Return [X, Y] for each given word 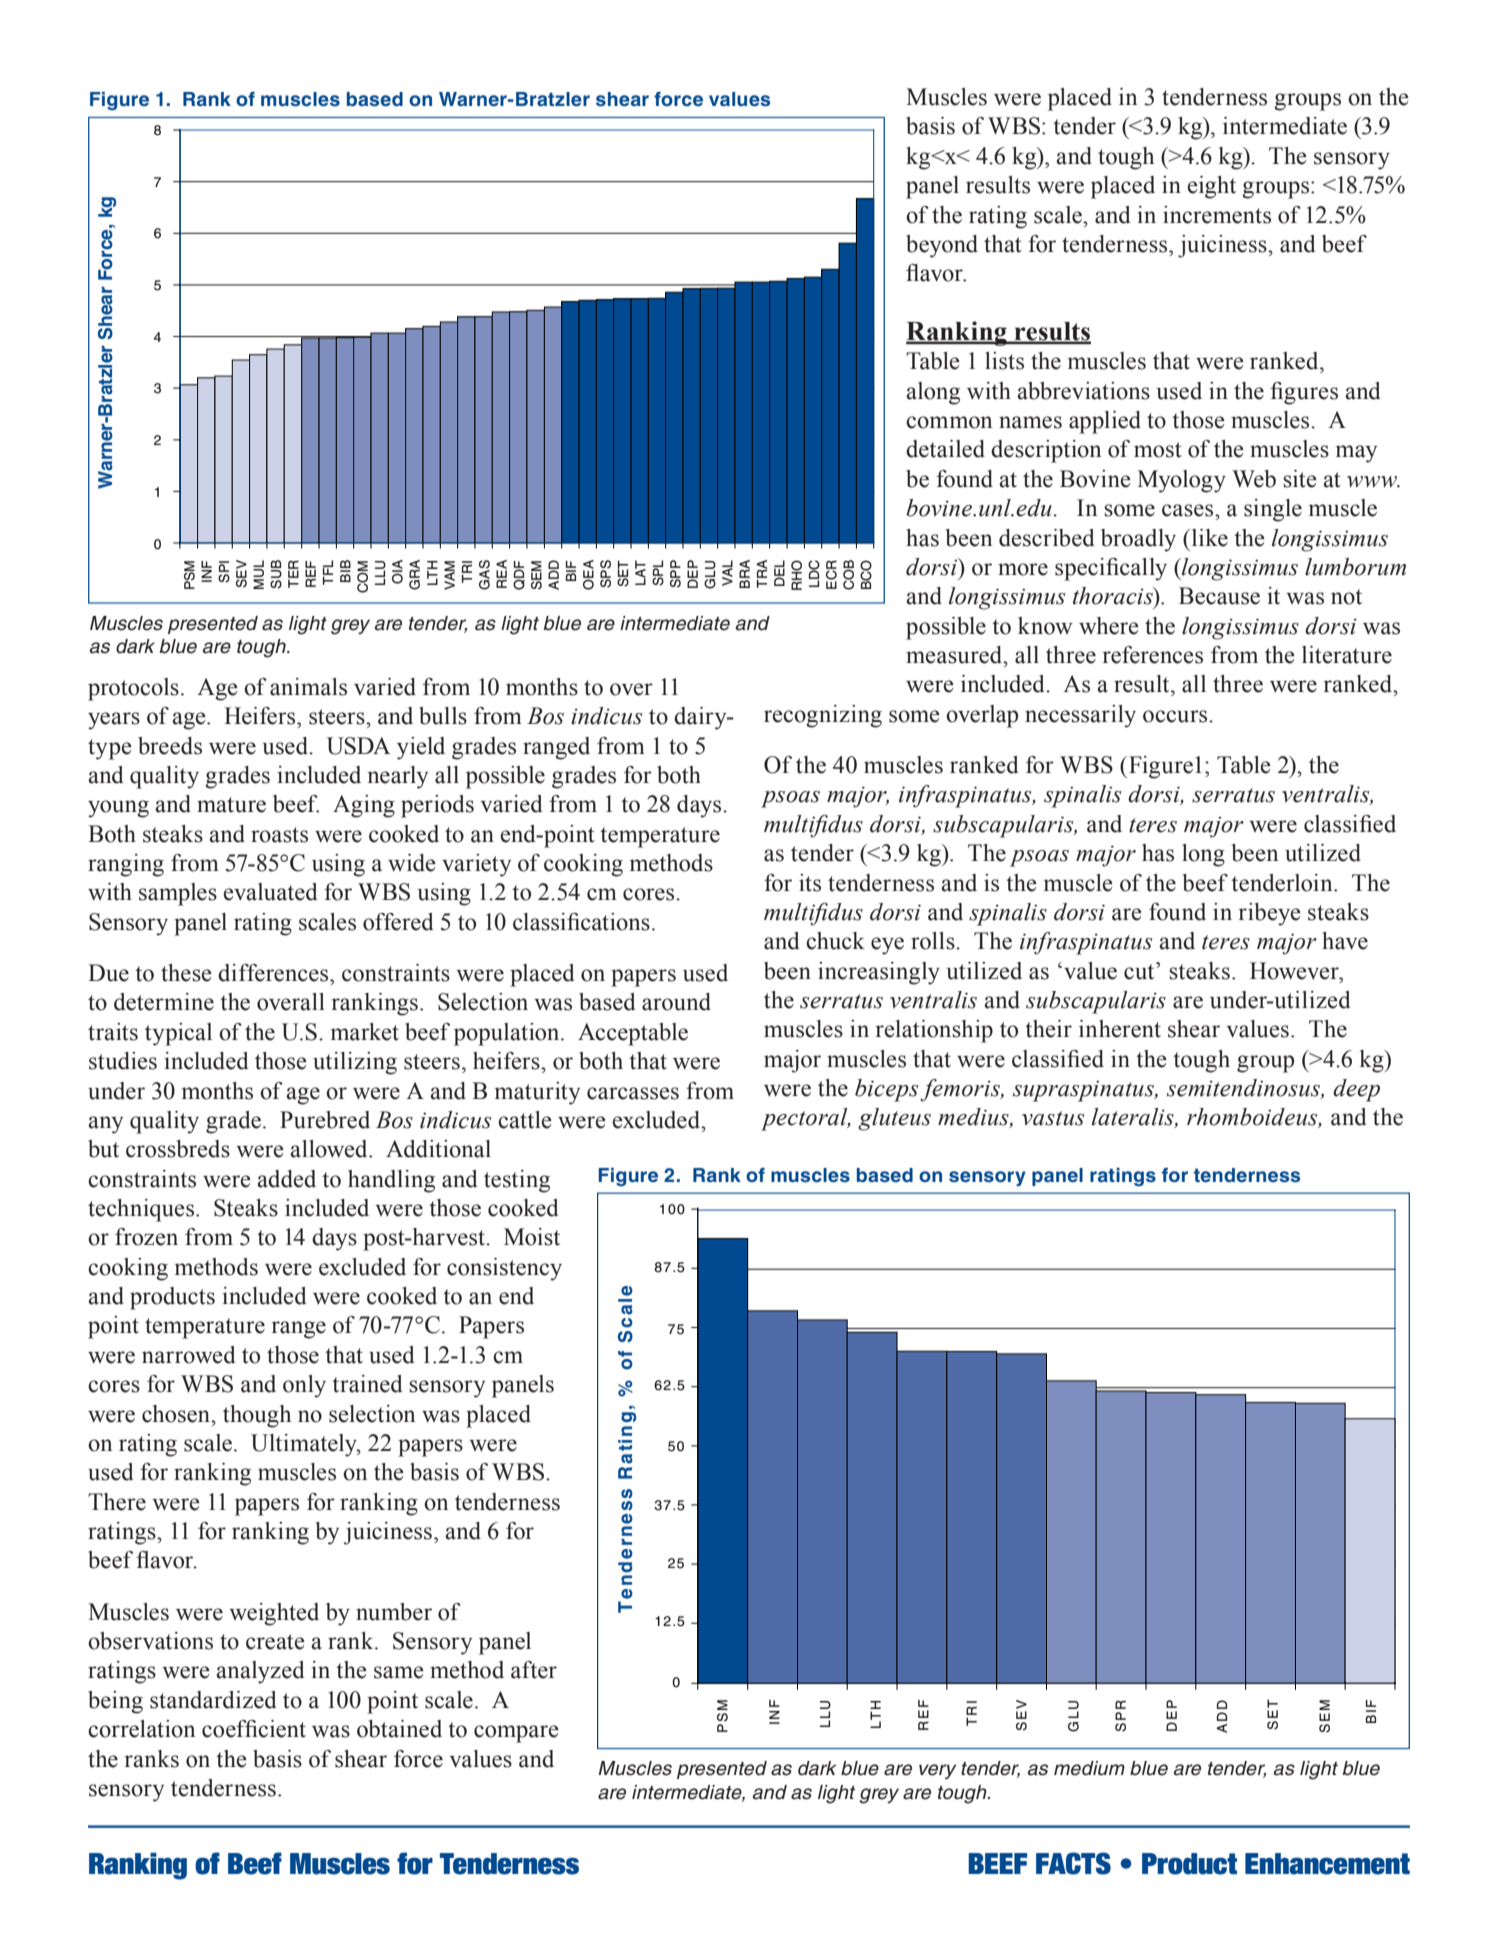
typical [178, 1034]
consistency [504, 1269]
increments [1217, 215]
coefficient [254, 1729]
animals [308, 687]
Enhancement [1327, 1864]
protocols [133, 689]
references [1152, 655]
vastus [1053, 1118]
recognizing [823, 716]
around [676, 1002]
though [257, 1416]
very [937, 1771]
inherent [1120, 1029]
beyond [942, 246]
